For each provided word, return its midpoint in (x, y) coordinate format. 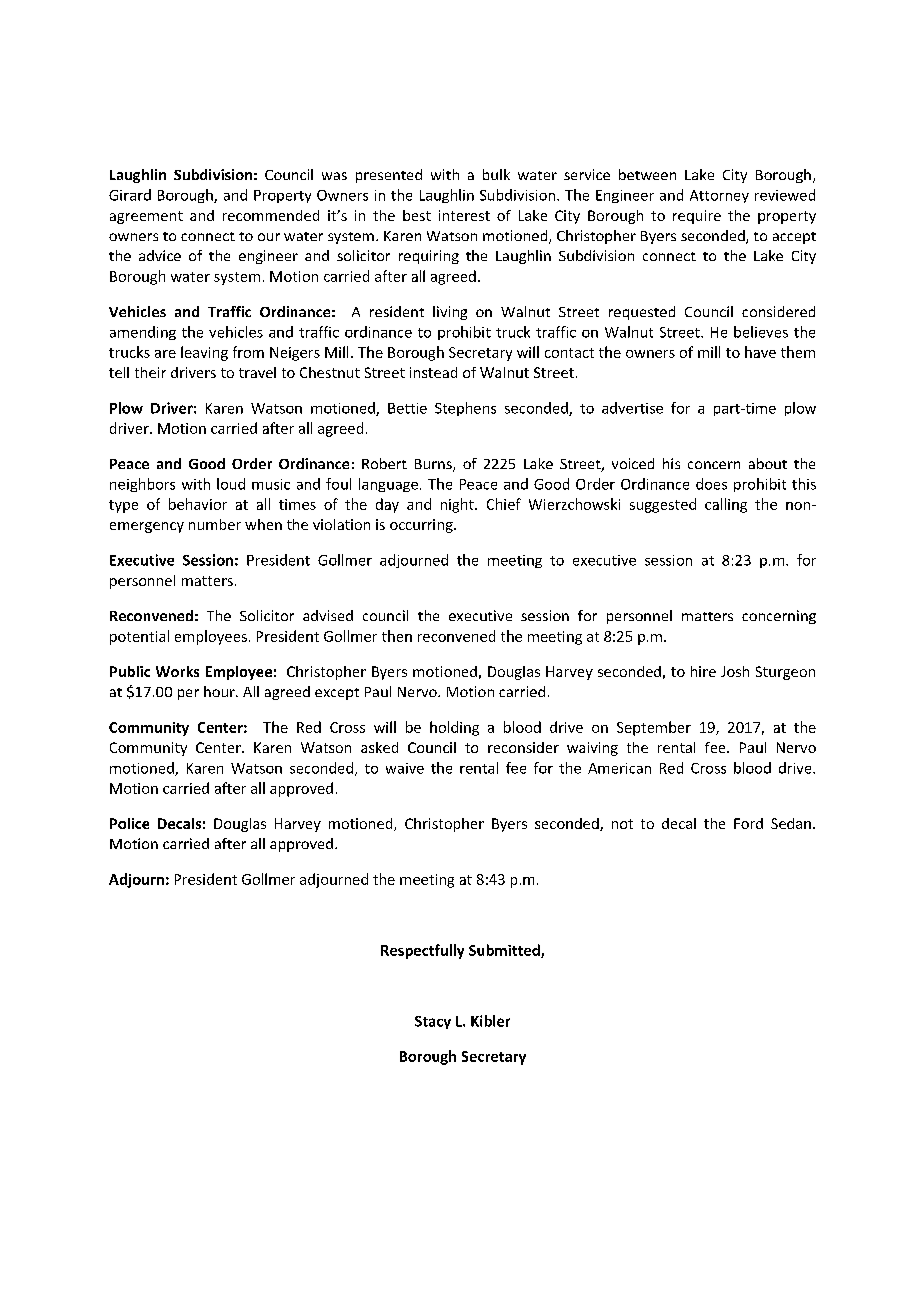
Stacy (433, 1022)
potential (139, 637)
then (397, 636)
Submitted (505, 951)
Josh (735, 671)
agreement (146, 217)
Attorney (719, 196)
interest (464, 215)
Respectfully (422, 951)
